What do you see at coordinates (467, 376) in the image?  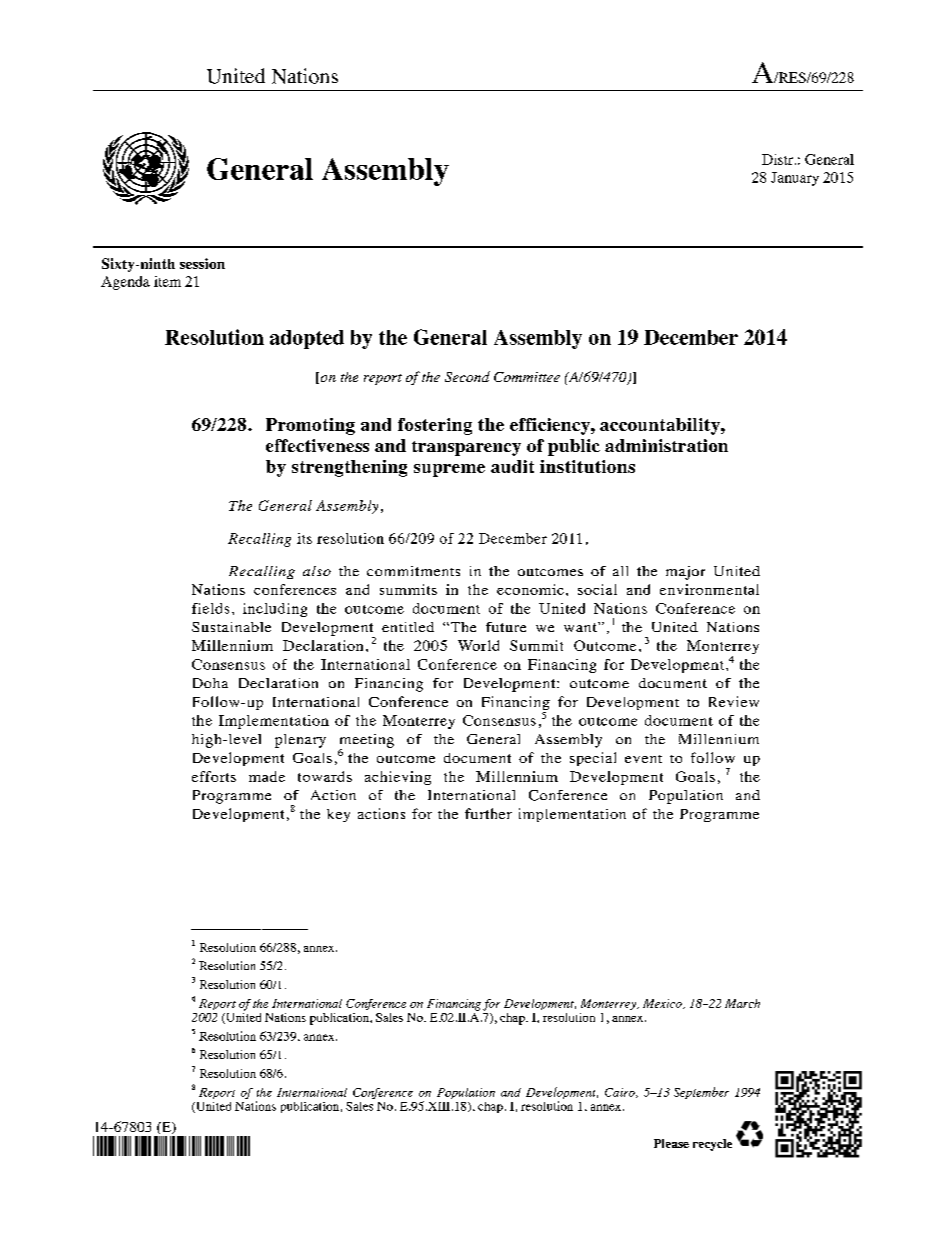 I see `Second` at bounding box center [467, 376].
